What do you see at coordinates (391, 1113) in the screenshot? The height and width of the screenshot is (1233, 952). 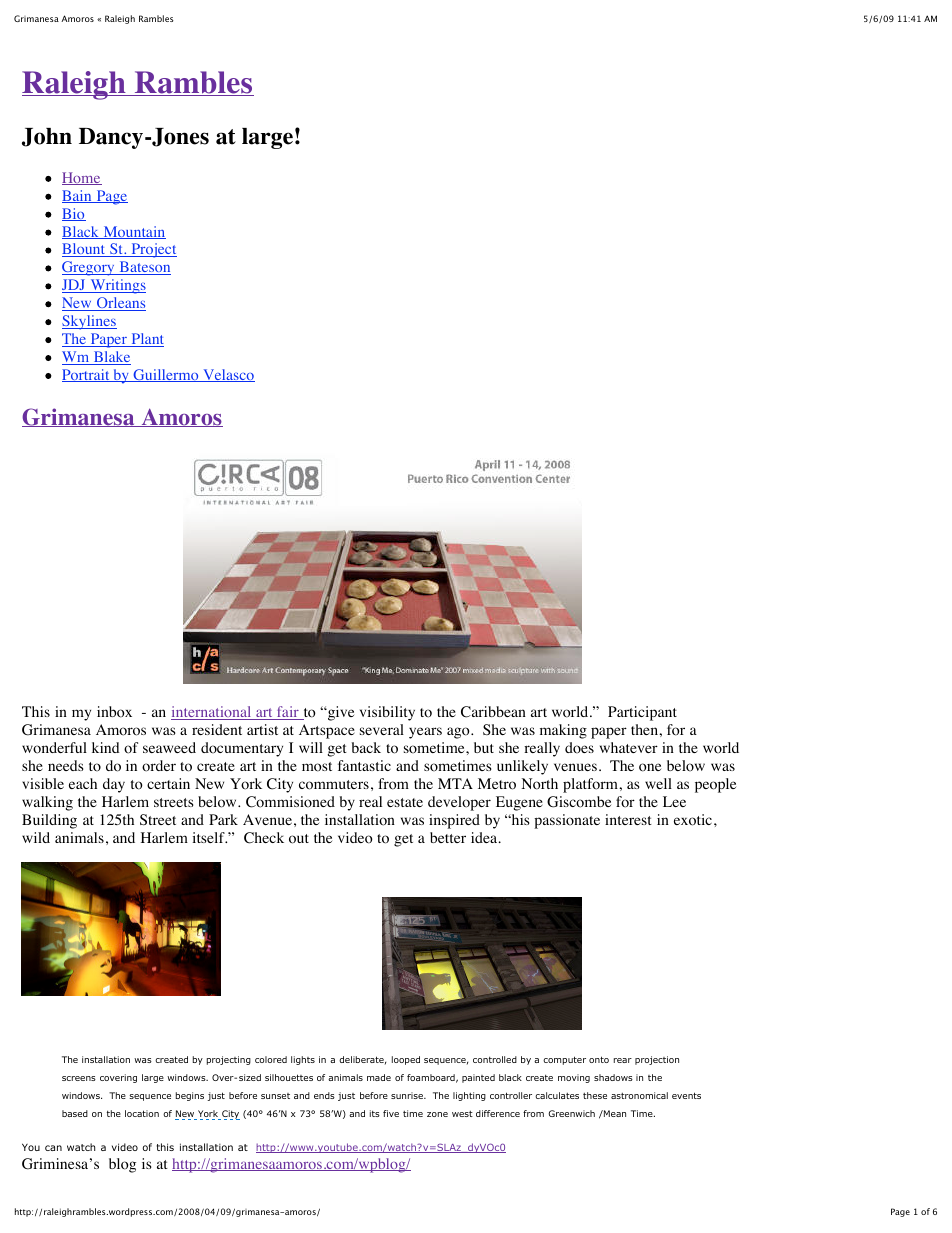 I see `five` at bounding box center [391, 1113].
